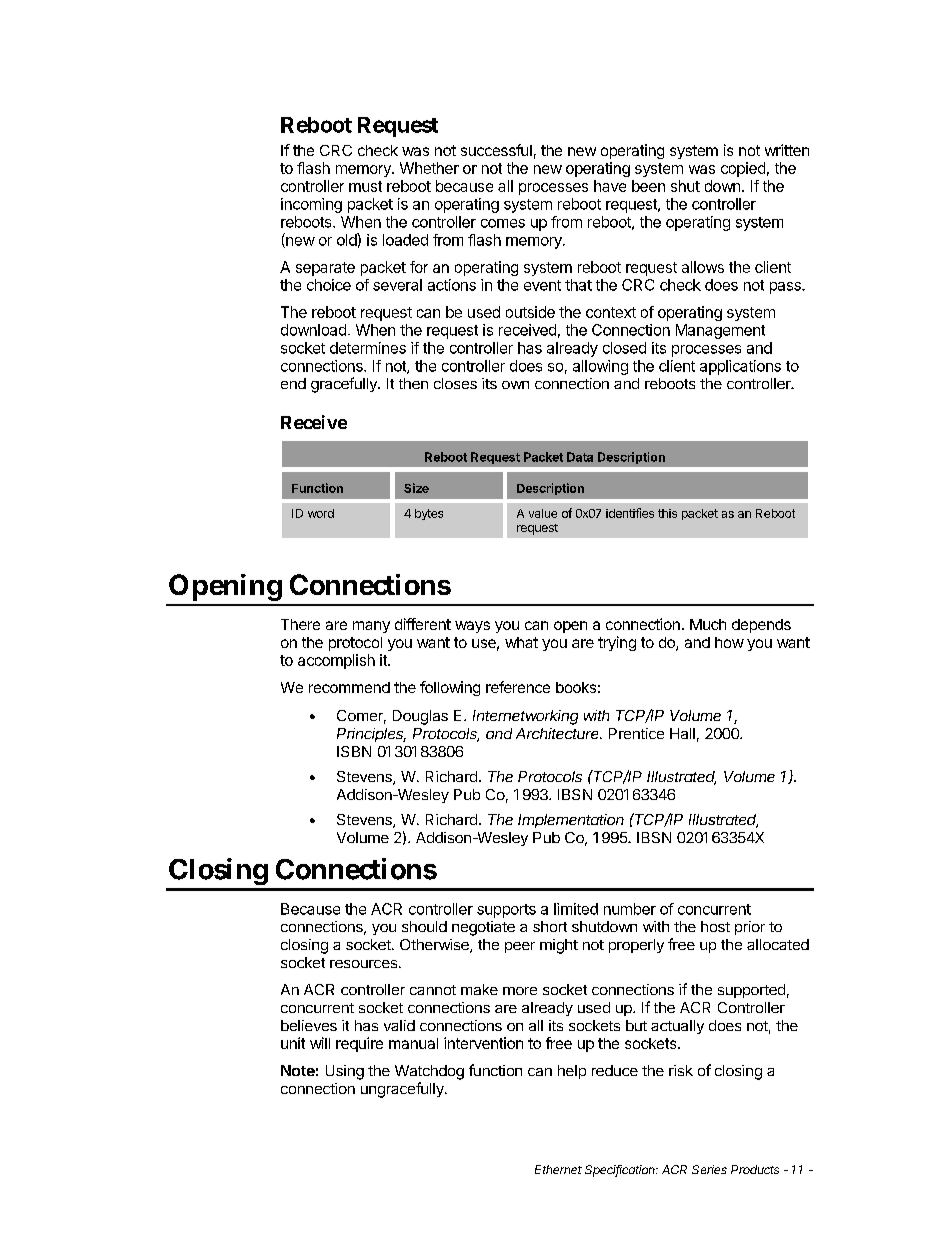  Describe the element at coordinates (521, 642) in the image. I see `what` at that location.
